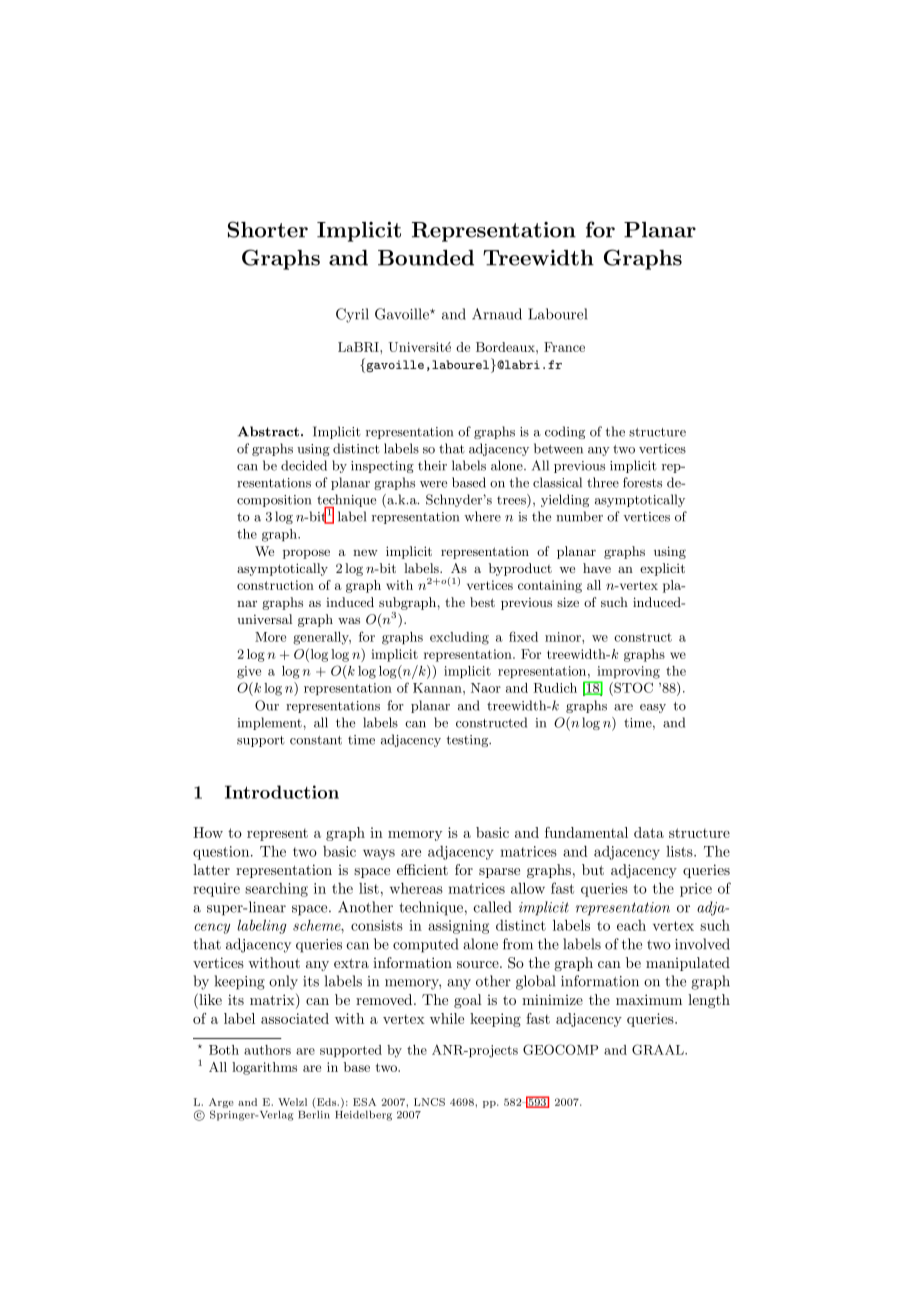 The image size is (924, 1308). What do you see at coordinates (499, 873) in the screenshot?
I see `sparse` at bounding box center [499, 873].
